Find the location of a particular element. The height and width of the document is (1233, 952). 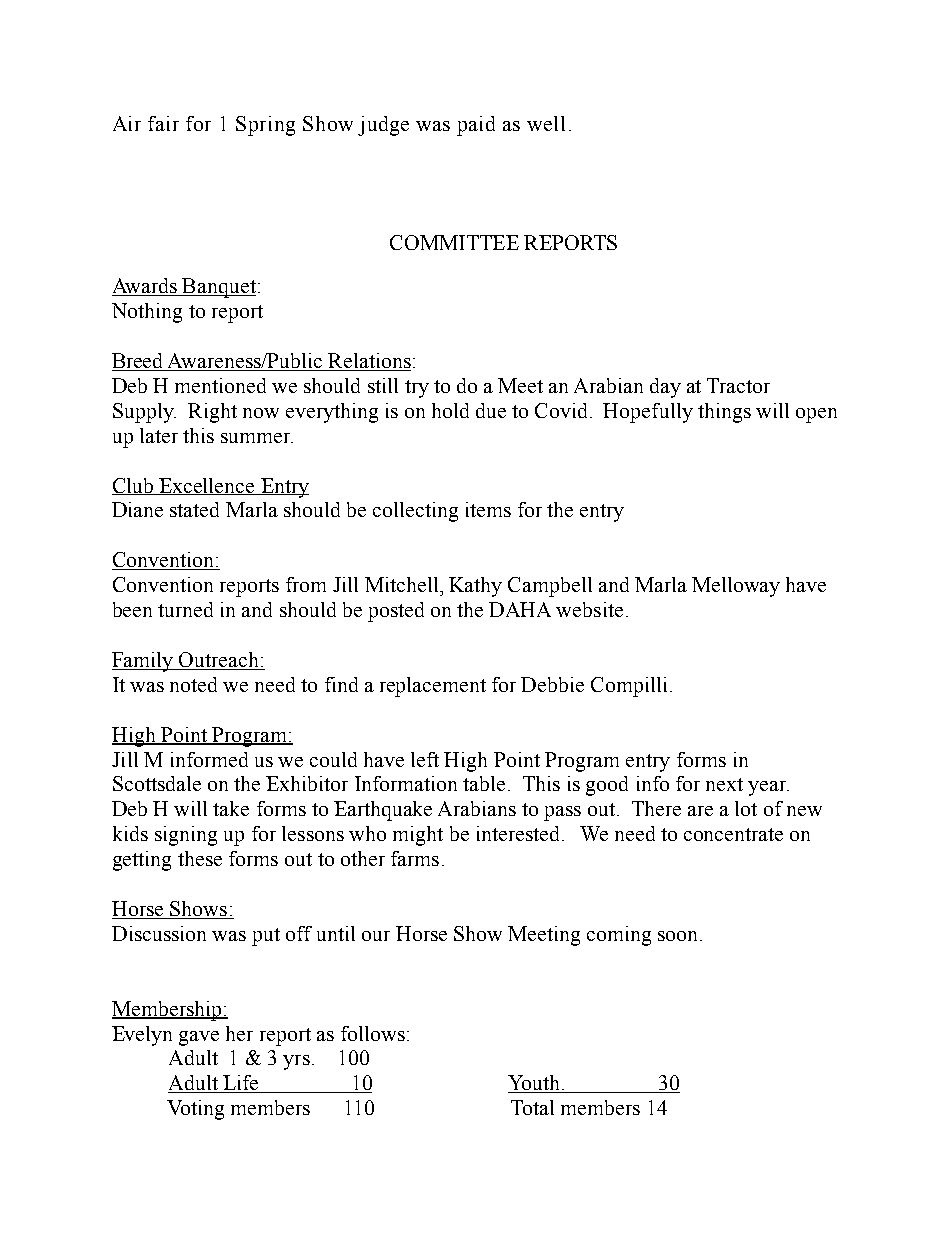

fair is located at coordinates (163, 123).
